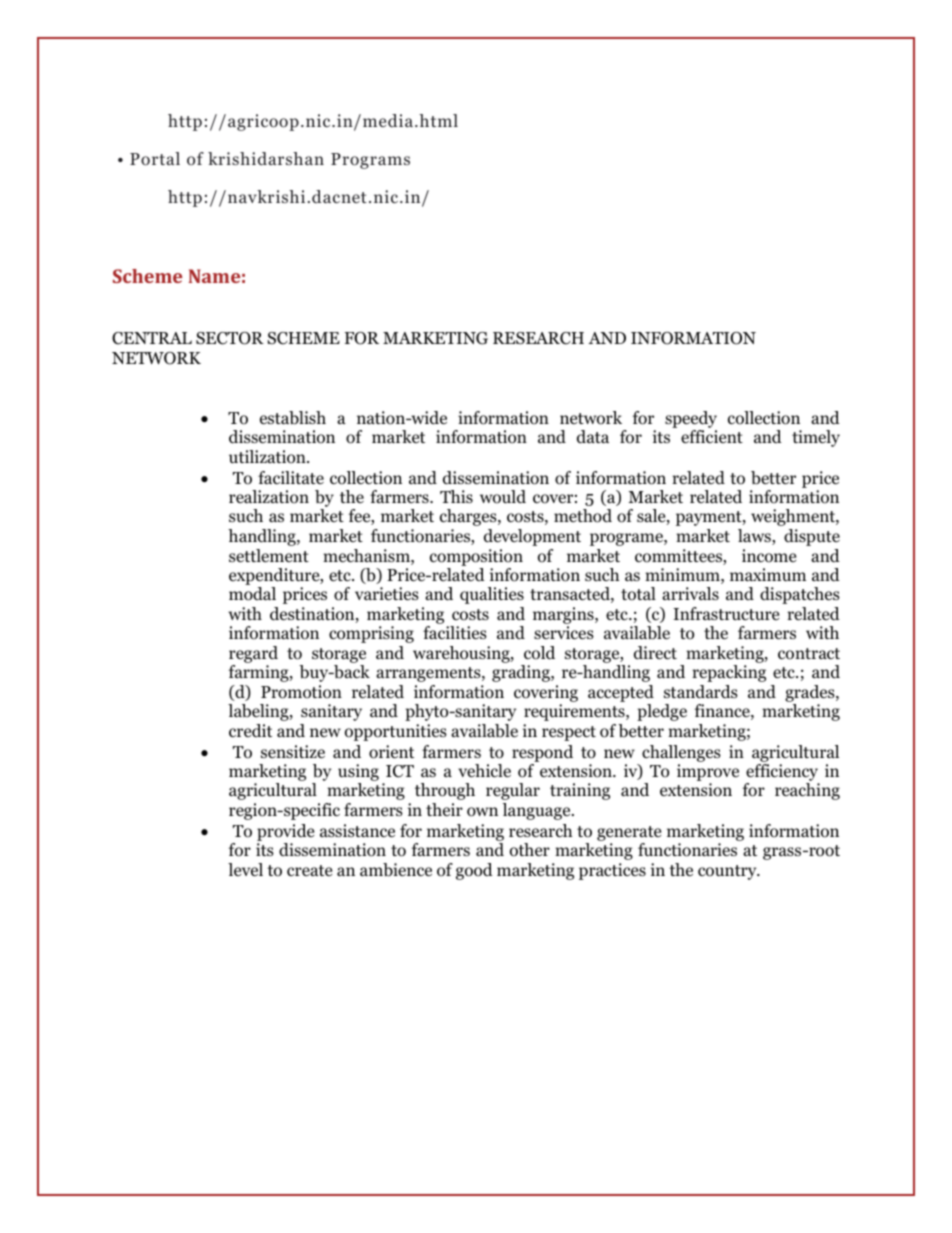 This document has height=1233, width=952. Describe the element at coordinates (691, 419) in the document. I see `speedy` at that location.
